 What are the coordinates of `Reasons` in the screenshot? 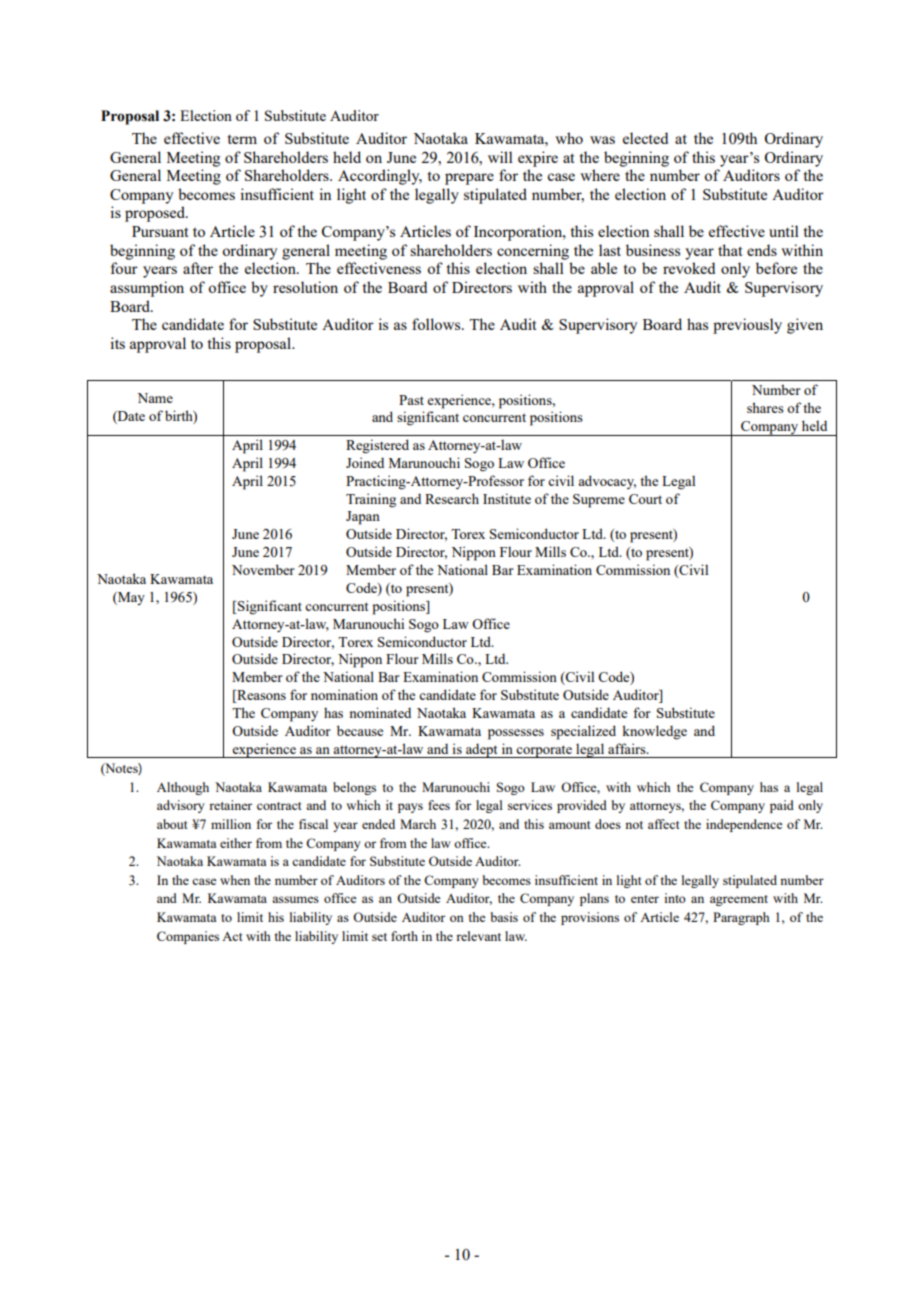 It's located at (260, 696).
